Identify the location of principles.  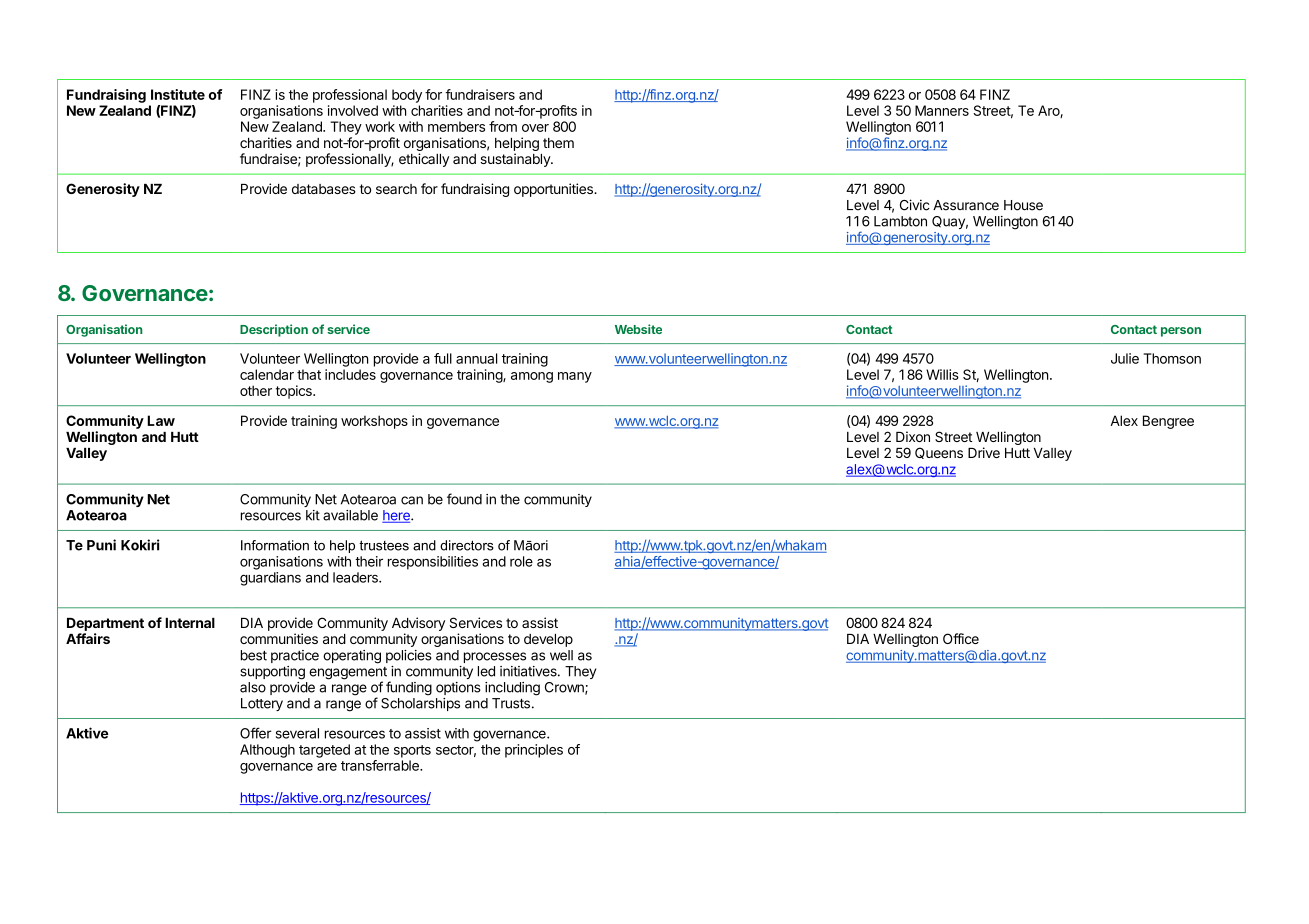
(534, 751).
